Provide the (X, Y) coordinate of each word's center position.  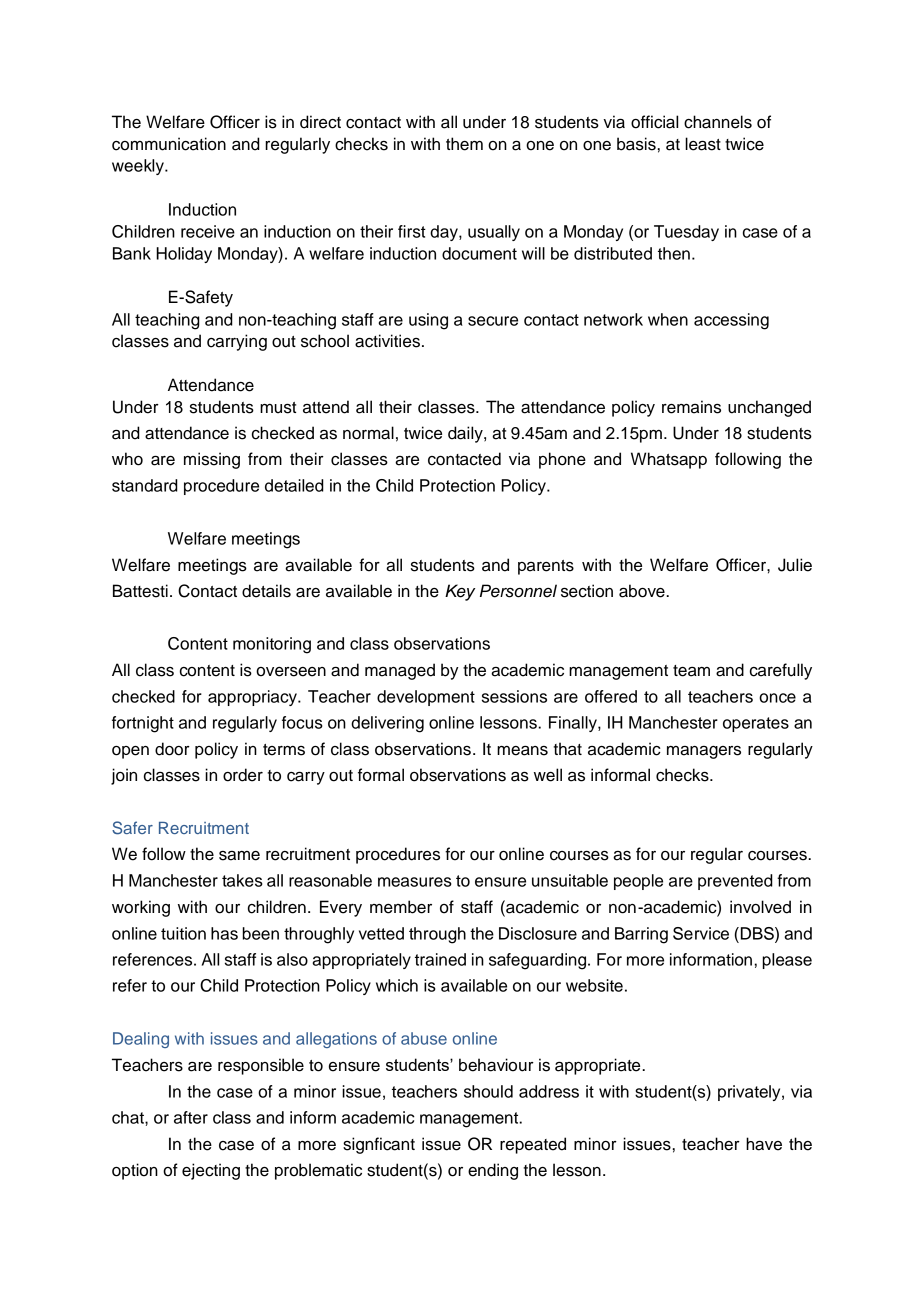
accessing (731, 321)
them (464, 144)
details (266, 591)
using (428, 321)
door (172, 749)
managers (704, 752)
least (703, 144)
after (191, 1117)
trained (440, 959)
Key (460, 592)
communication (169, 144)
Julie (795, 565)
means (522, 751)
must (278, 408)
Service (701, 933)
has (224, 933)
